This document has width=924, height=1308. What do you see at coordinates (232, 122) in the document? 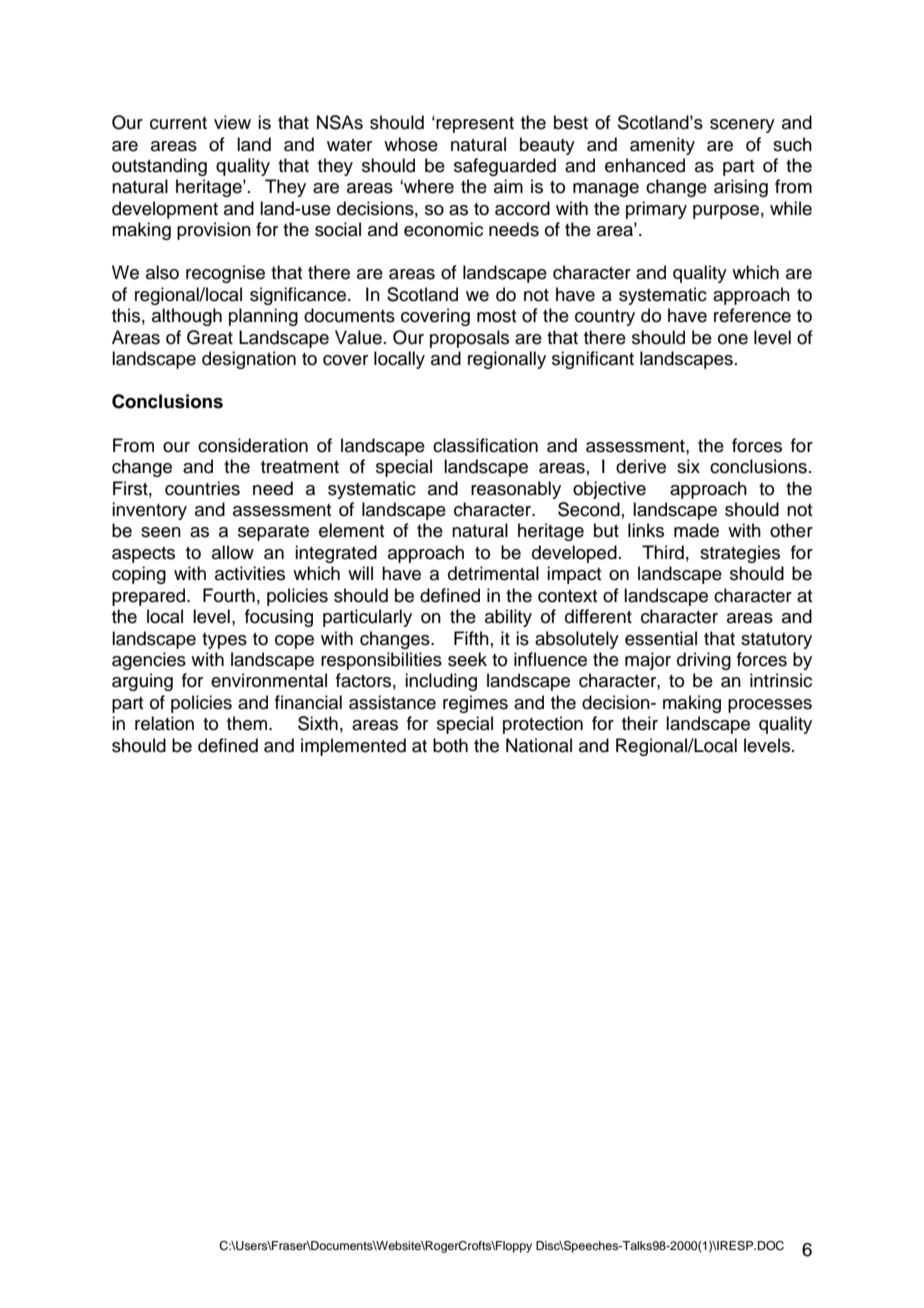
I see `view` at bounding box center [232, 122].
